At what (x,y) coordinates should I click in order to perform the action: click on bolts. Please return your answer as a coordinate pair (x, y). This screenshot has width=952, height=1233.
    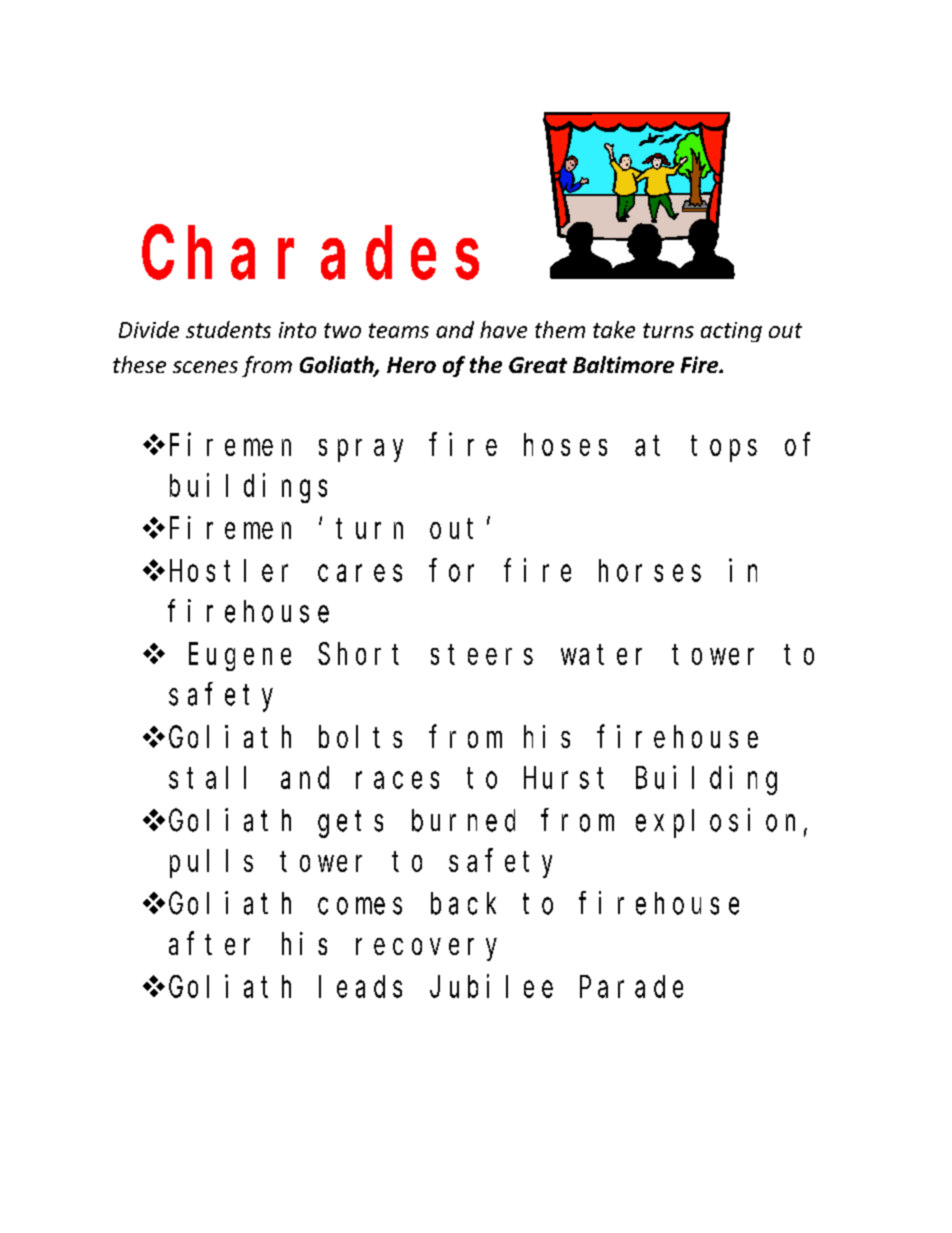
    Looking at the image, I should click on (360, 737).
